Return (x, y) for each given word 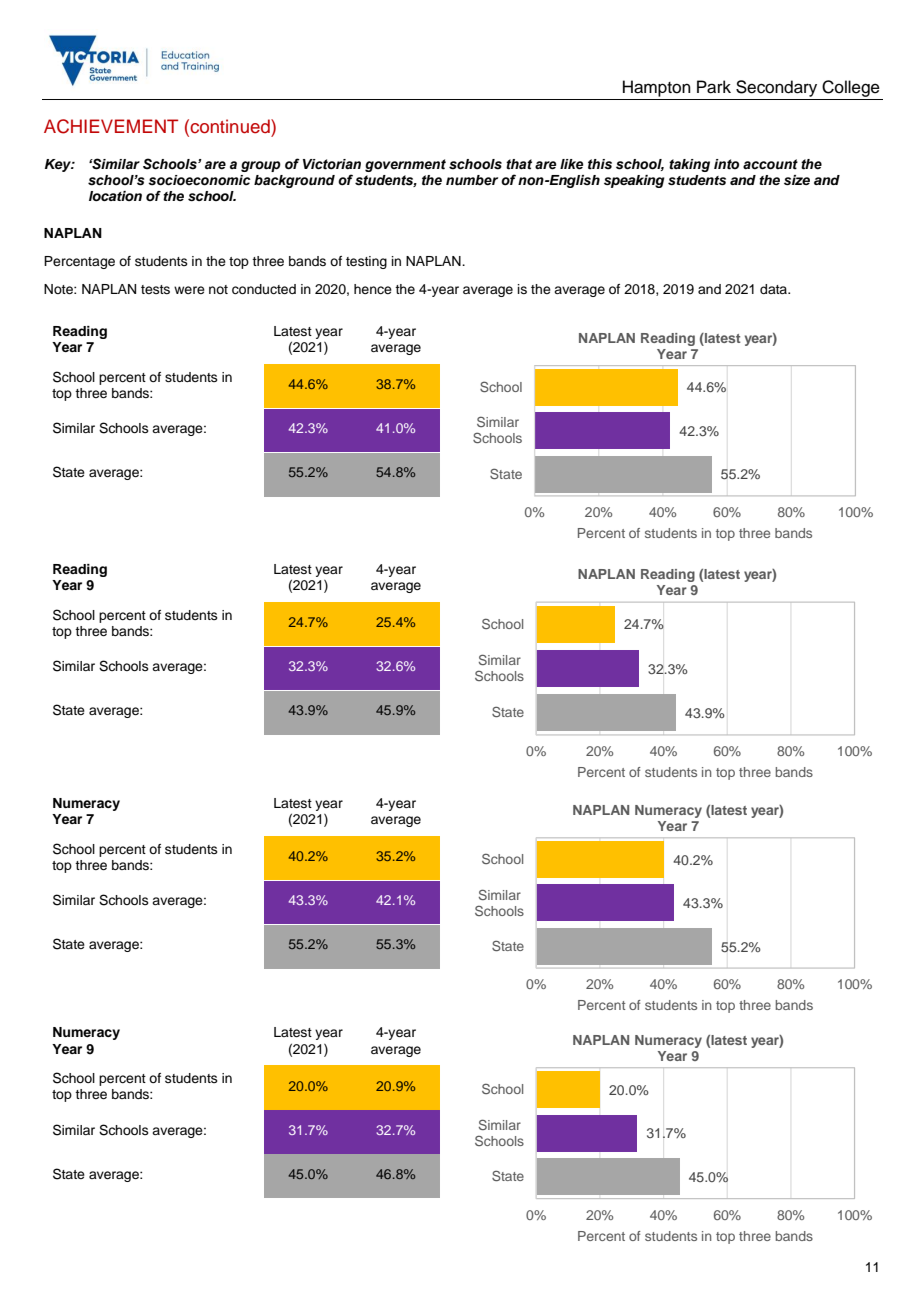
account (770, 164)
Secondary (776, 88)
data (774, 289)
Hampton (657, 88)
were (189, 290)
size (797, 180)
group (261, 166)
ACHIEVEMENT (111, 126)
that (519, 164)
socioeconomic (199, 180)
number (472, 180)
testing (366, 262)
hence (373, 289)
